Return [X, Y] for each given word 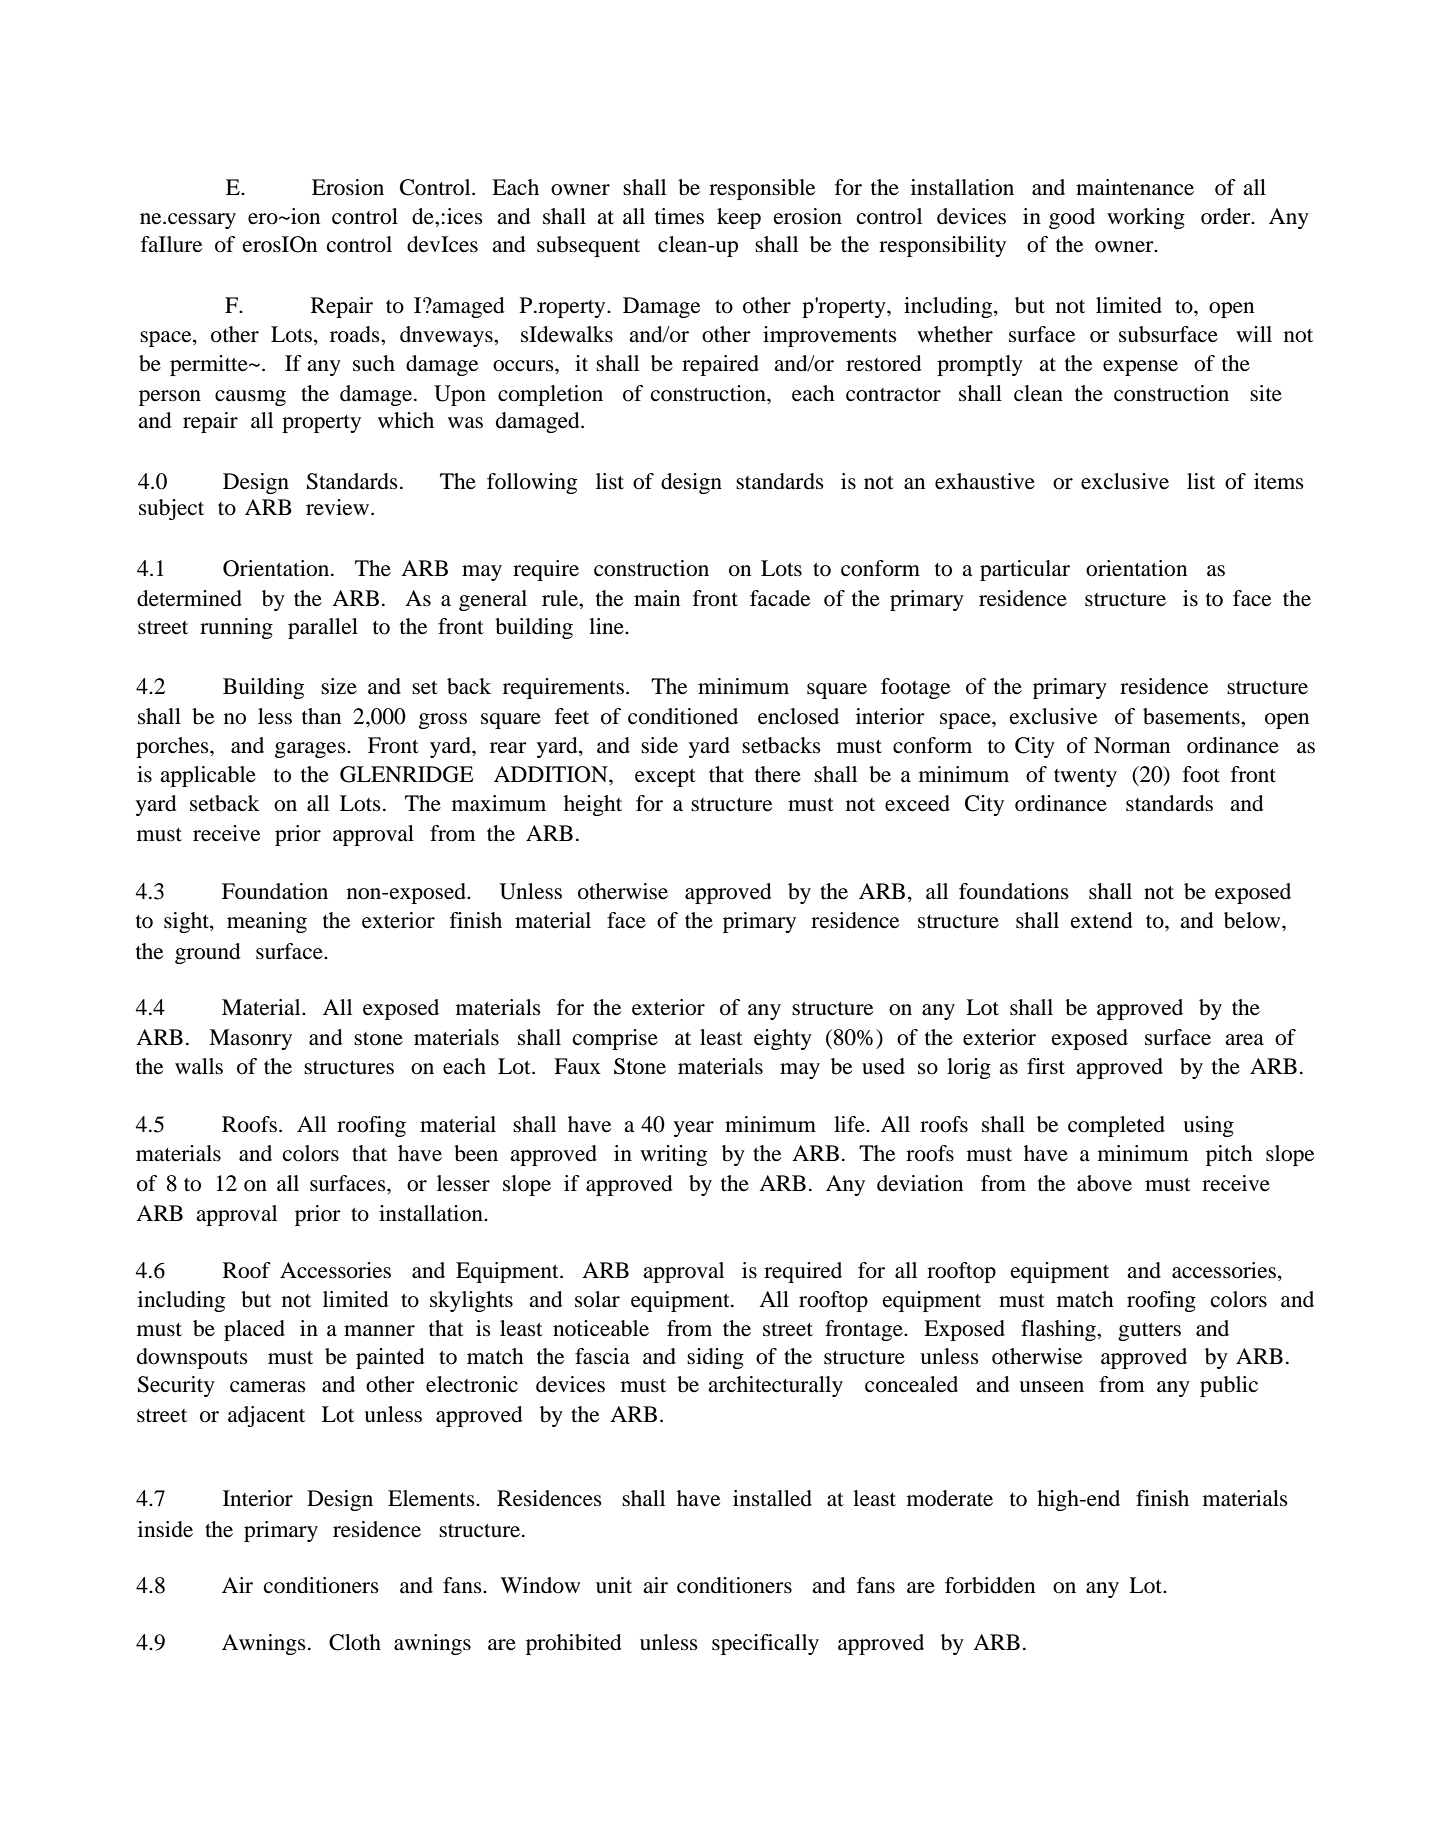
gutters [1149, 1332]
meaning [267, 922]
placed [254, 1330]
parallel [323, 628]
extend [1102, 920]
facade [780, 598]
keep [739, 218]
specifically [765, 1644]
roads [356, 334]
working [1146, 218]
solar [597, 1299]
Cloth [355, 1642]
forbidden [990, 1585]
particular [1025, 570]
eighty [783, 1039]
